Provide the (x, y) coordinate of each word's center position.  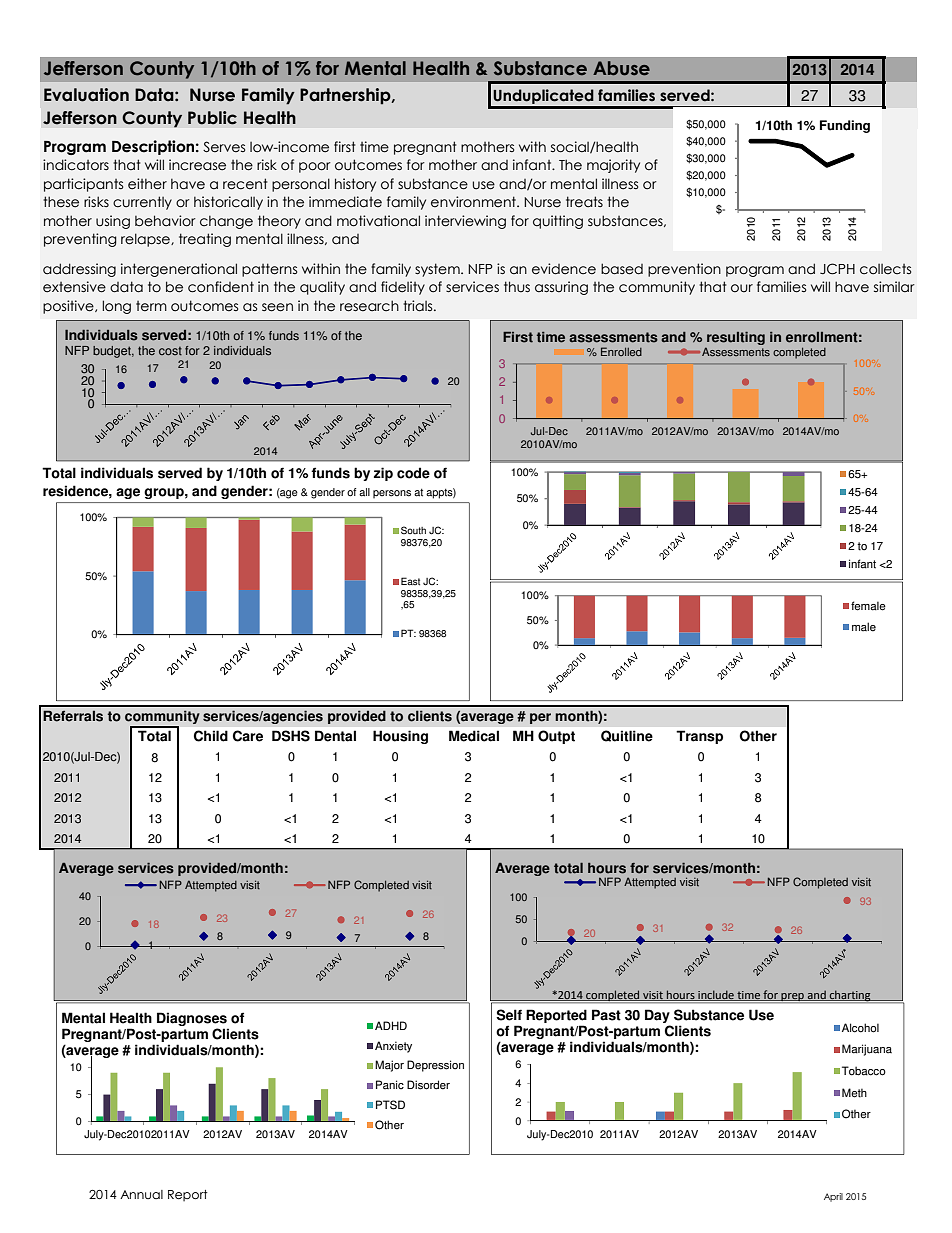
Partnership (346, 96)
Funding (845, 126)
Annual (141, 1194)
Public (212, 118)
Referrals (73, 716)
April (833, 1197)
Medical (474, 736)
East (410, 581)
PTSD (390, 1105)
